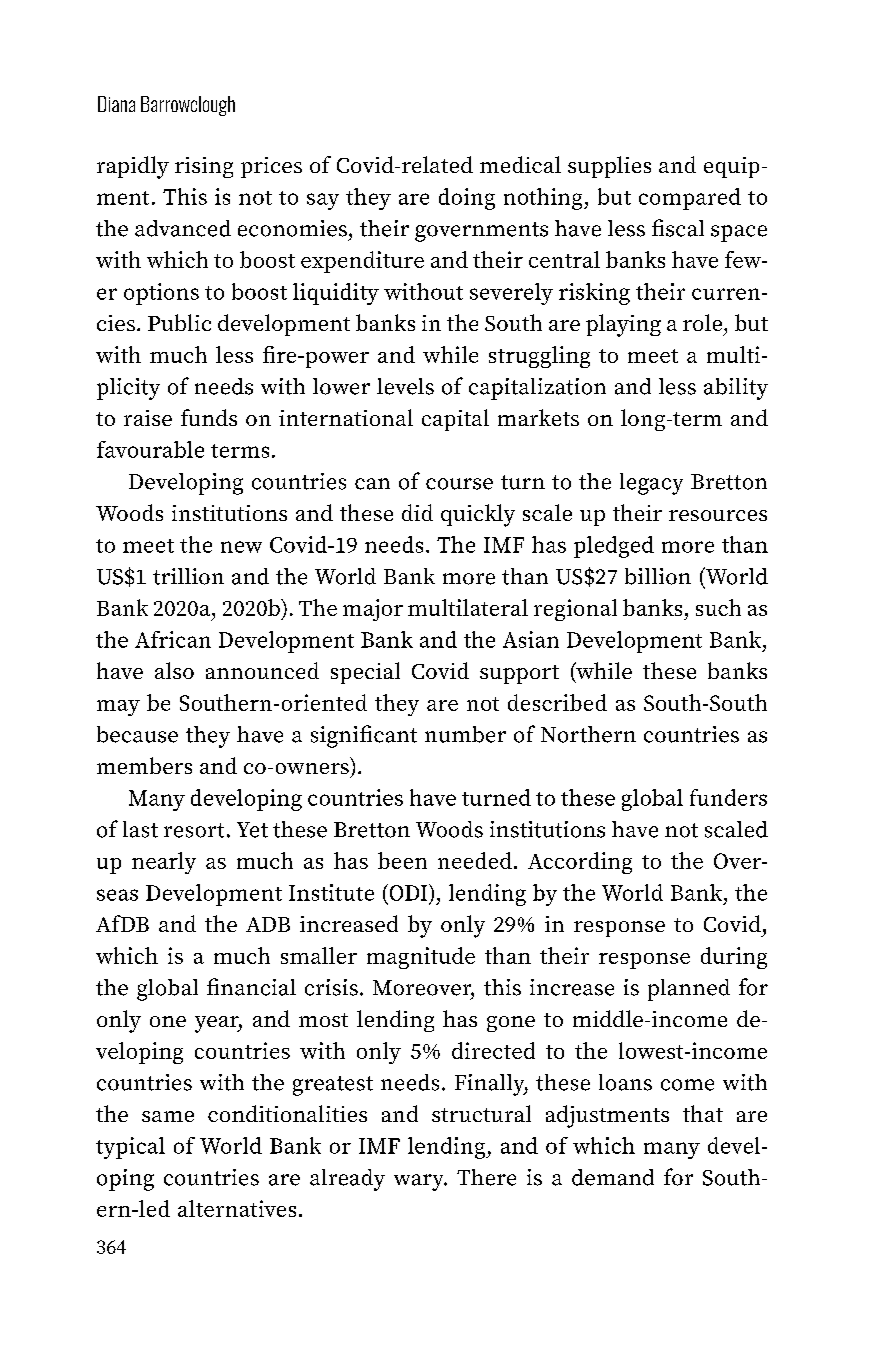  I want to click on supplies, so click(609, 167).
